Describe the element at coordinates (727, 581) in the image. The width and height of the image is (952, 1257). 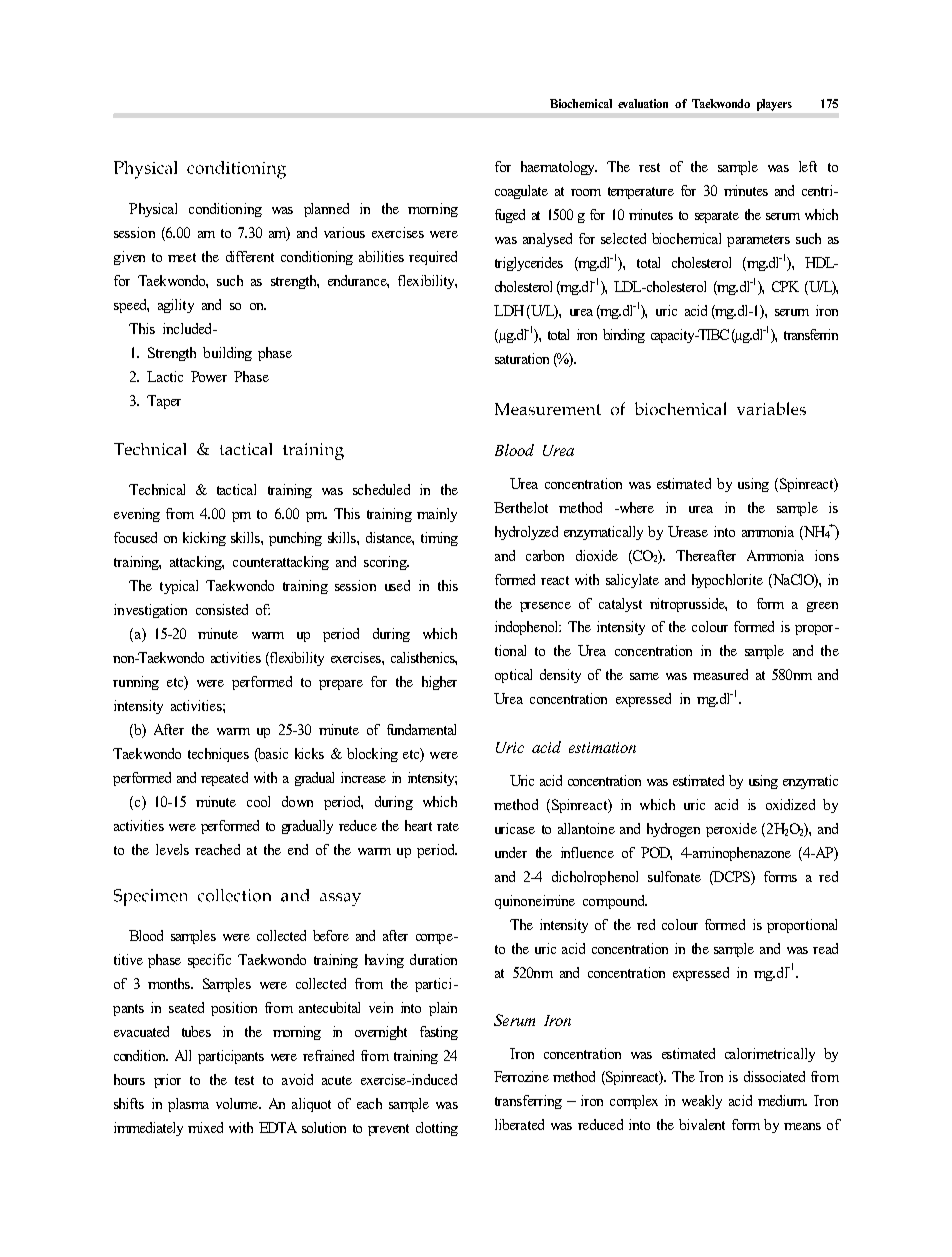
I see `hypochlorite` at that location.
